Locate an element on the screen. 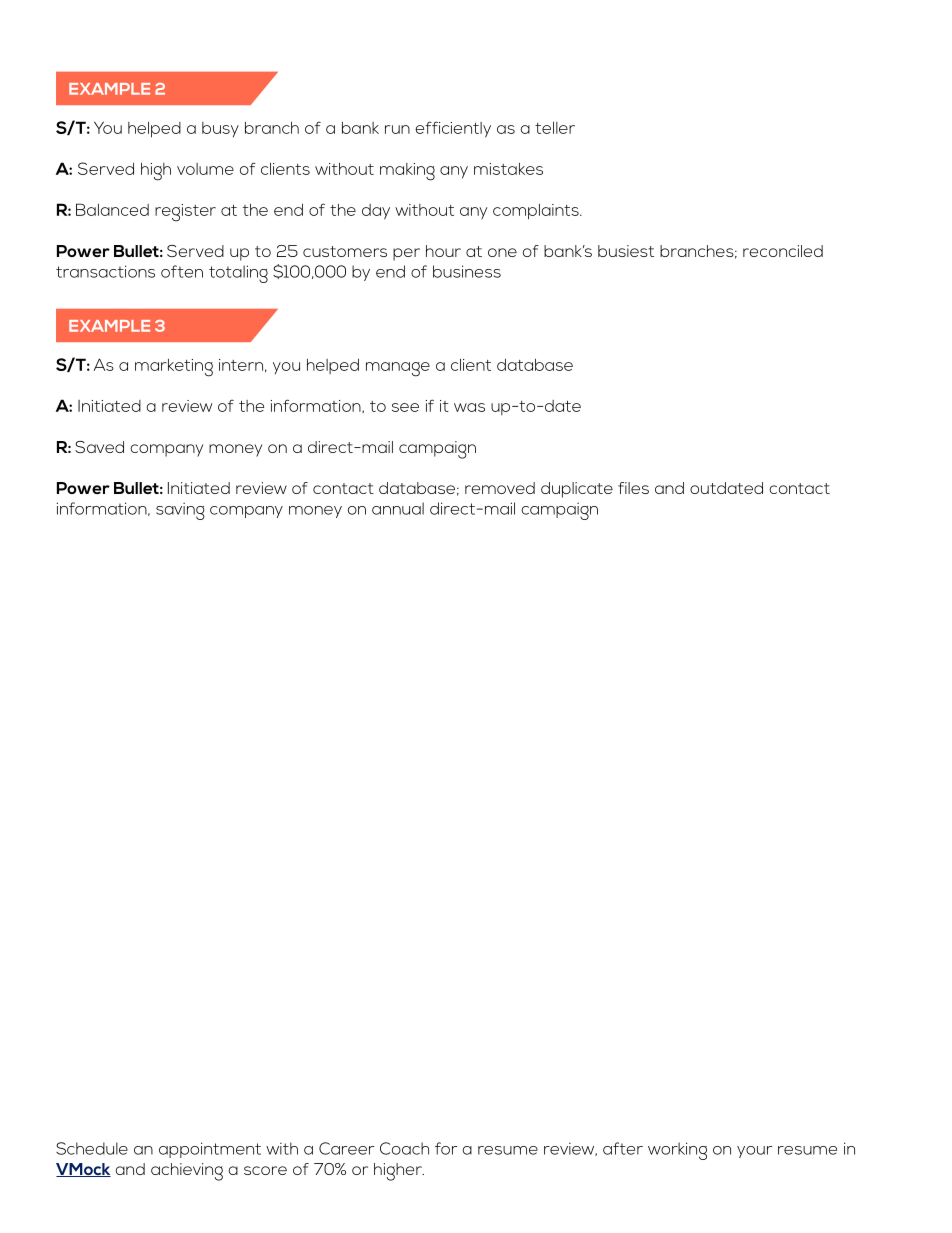 The image size is (952, 1233). appointment is located at coordinates (210, 1150).
